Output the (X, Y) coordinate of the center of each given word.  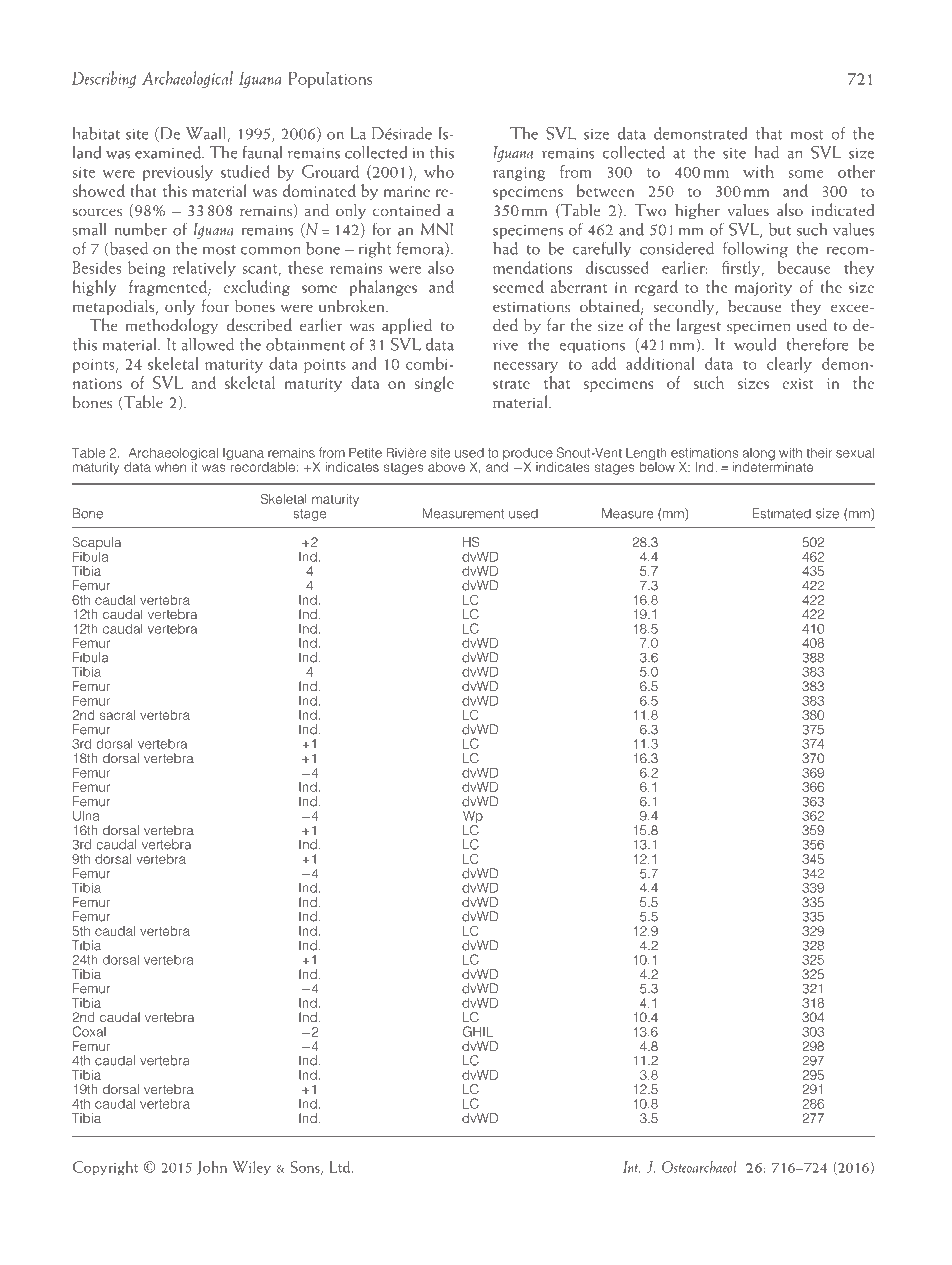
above (446, 467)
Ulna (86, 815)
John (212, 1168)
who (439, 171)
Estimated (782, 513)
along (758, 455)
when (170, 467)
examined (169, 152)
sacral (117, 715)
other (856, 171)
